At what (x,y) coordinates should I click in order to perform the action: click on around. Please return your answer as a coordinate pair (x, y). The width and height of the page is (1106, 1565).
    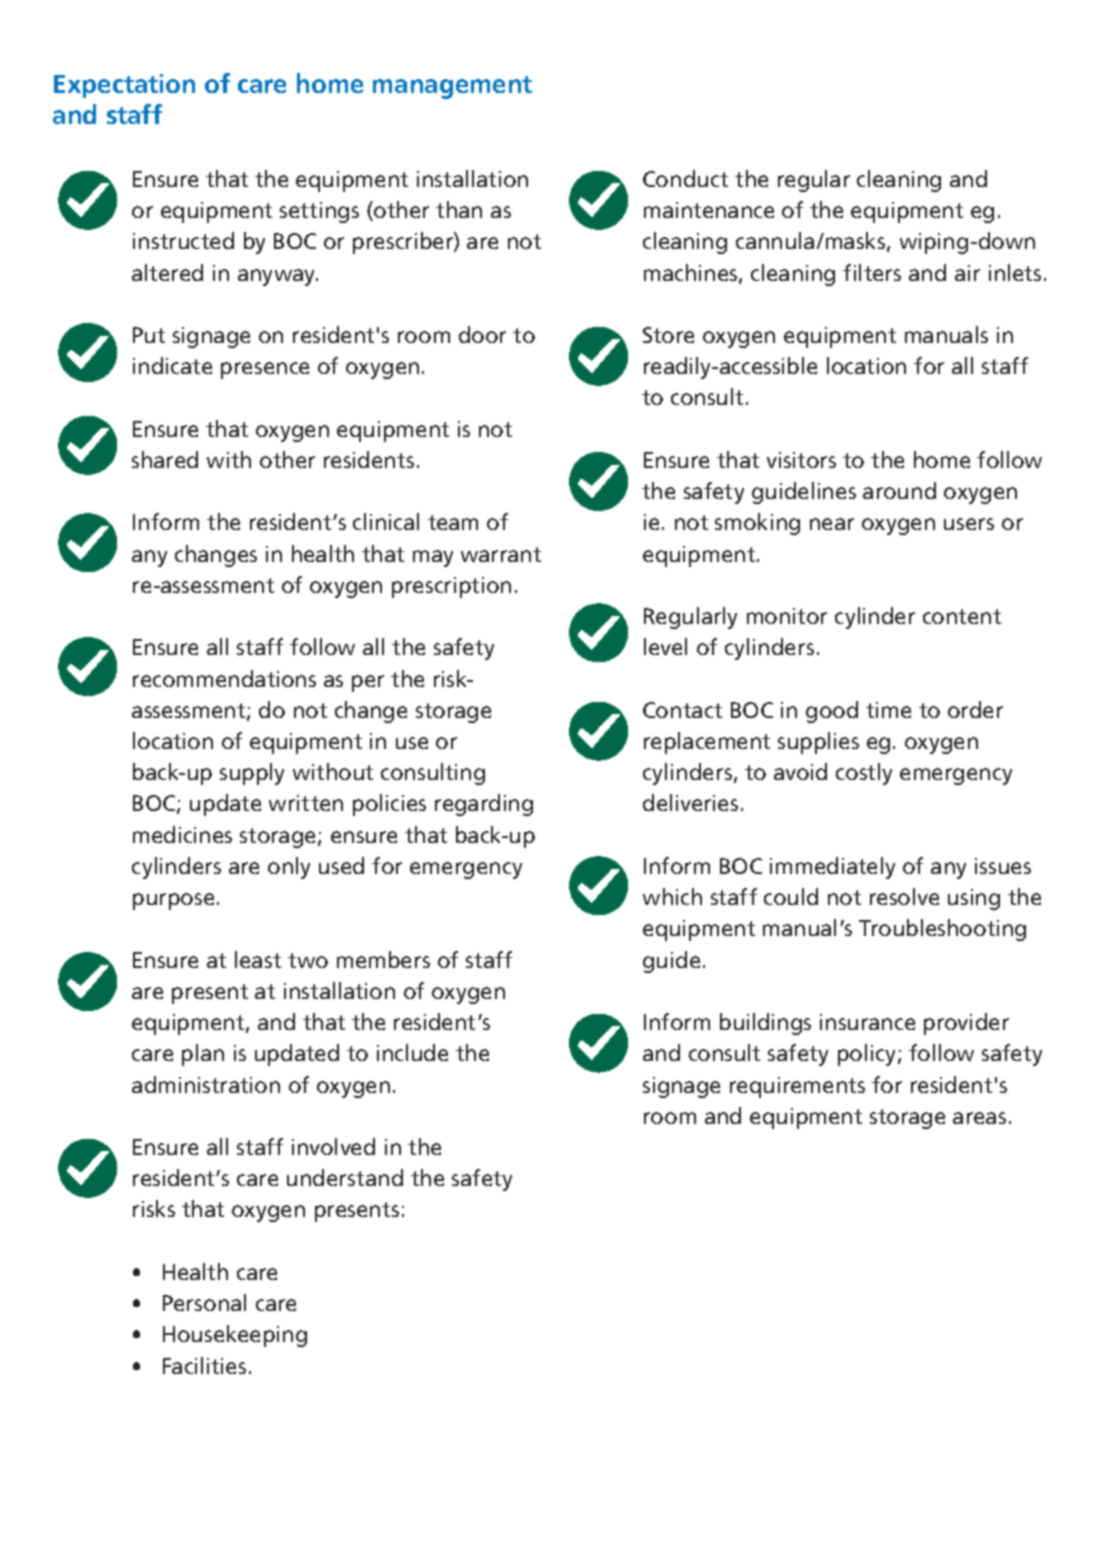
    Looking at the image, I should click on (899, 490).
